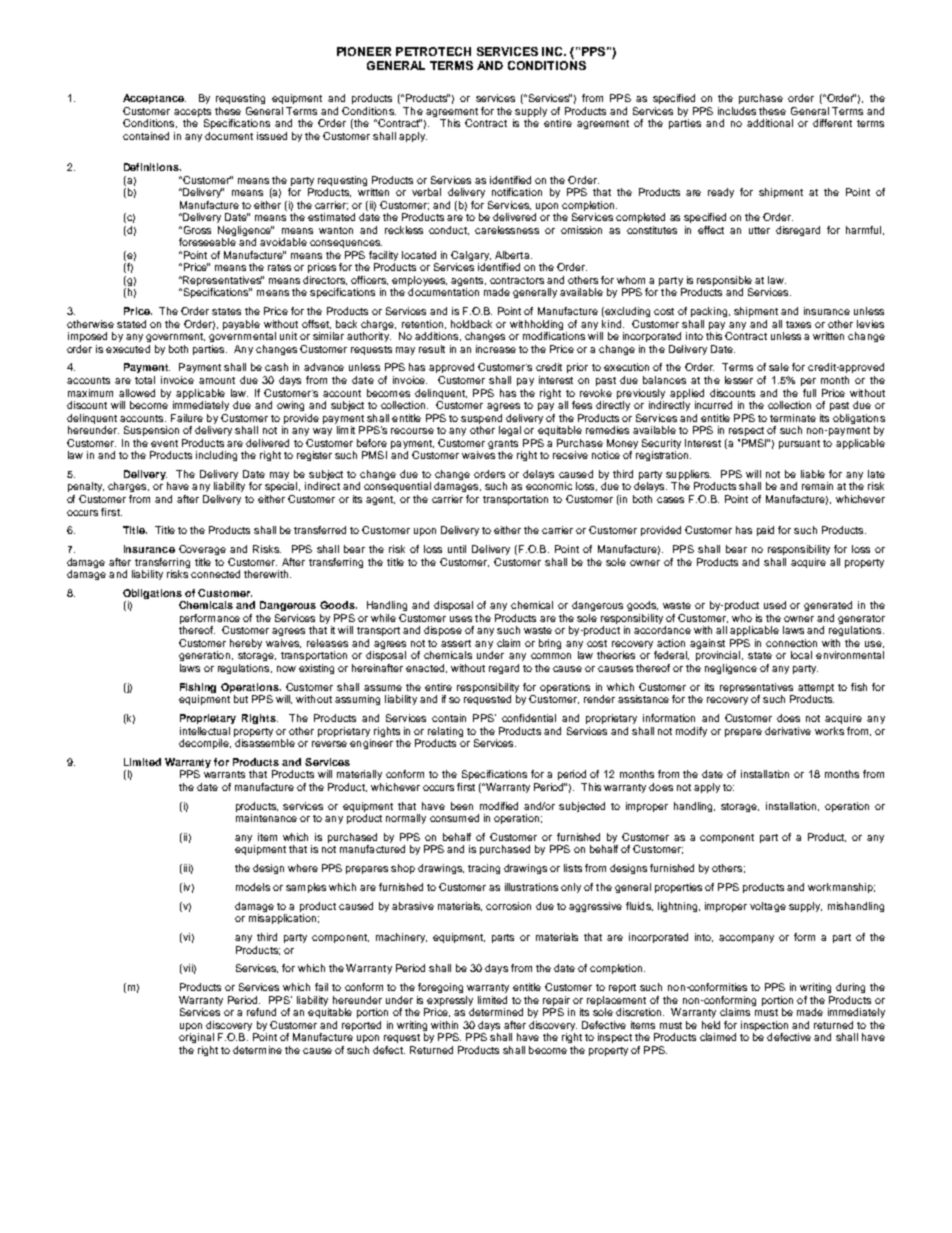  Describe the element at coordinates (711, 1025) in the screenshot. I see `held` at that location.
